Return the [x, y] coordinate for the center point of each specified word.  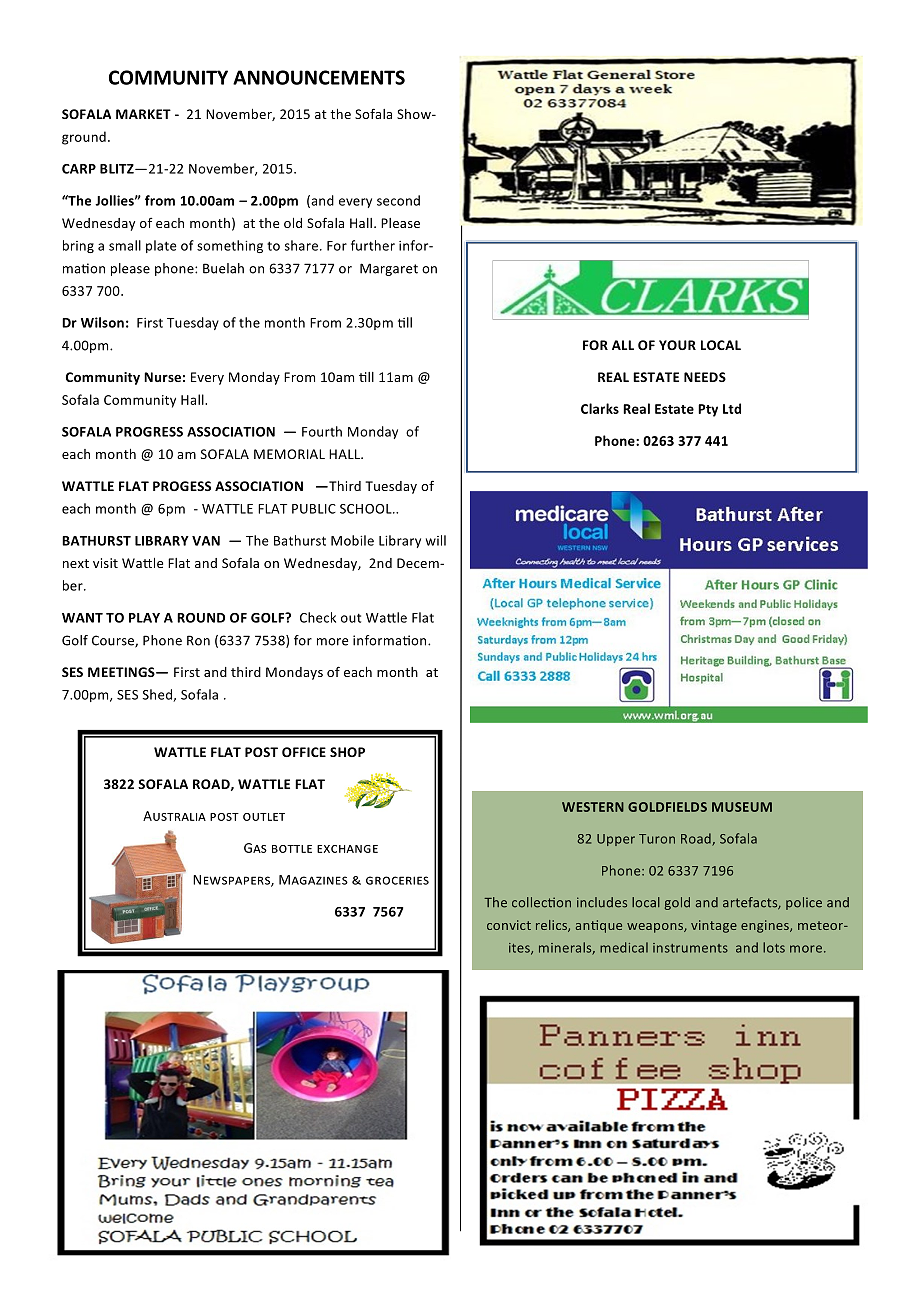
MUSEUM [742, 807]
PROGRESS [149, 432]
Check [318, 617]
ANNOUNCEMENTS [319, 77]
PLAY [144, 618]
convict [509, 925]
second [398, 200]
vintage [714, 926]
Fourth [322, 431]
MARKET [143, 114]
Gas [255, 848]
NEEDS [705, 377]
